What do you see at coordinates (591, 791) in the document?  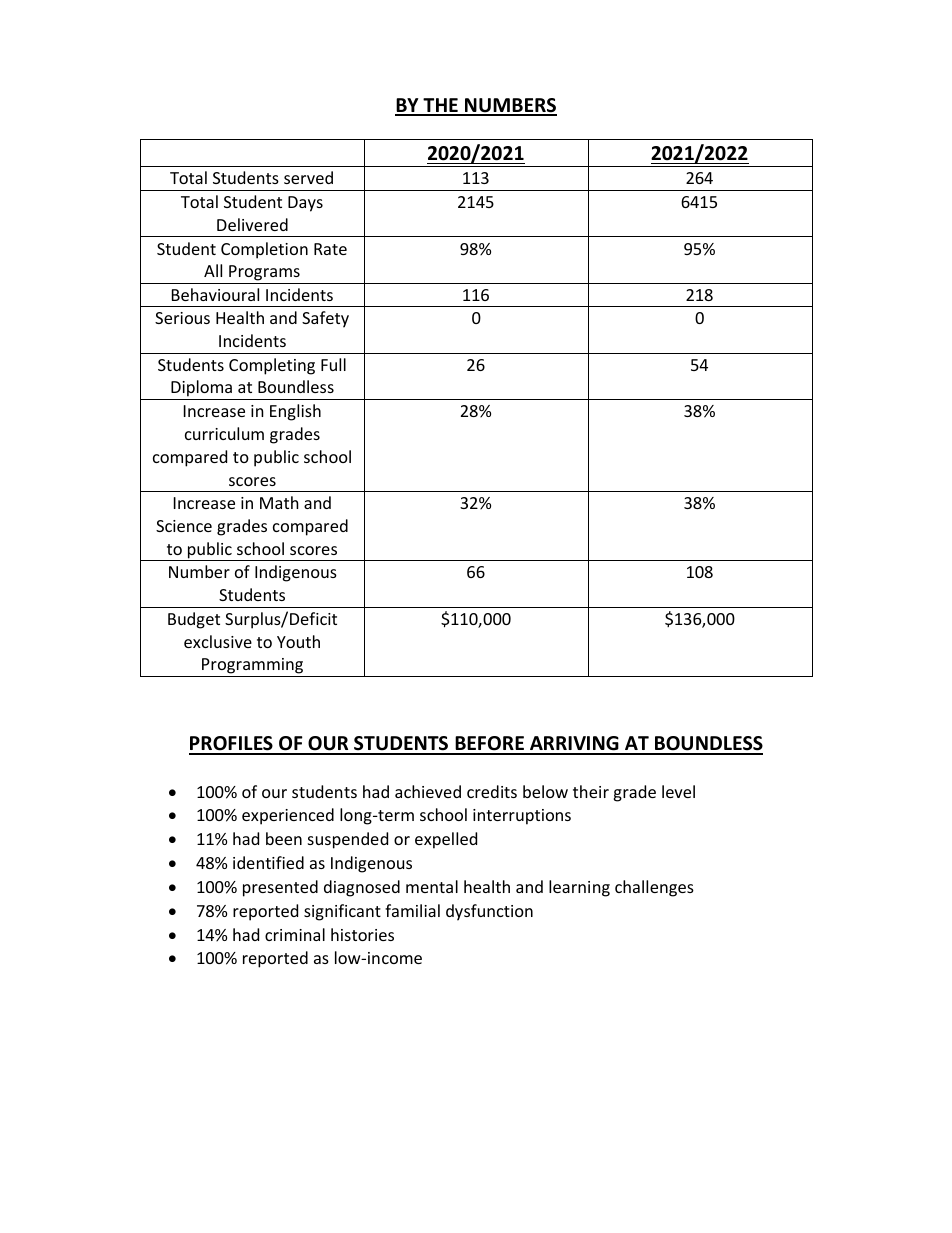 I see `their` at bounding box center [591, 791].
